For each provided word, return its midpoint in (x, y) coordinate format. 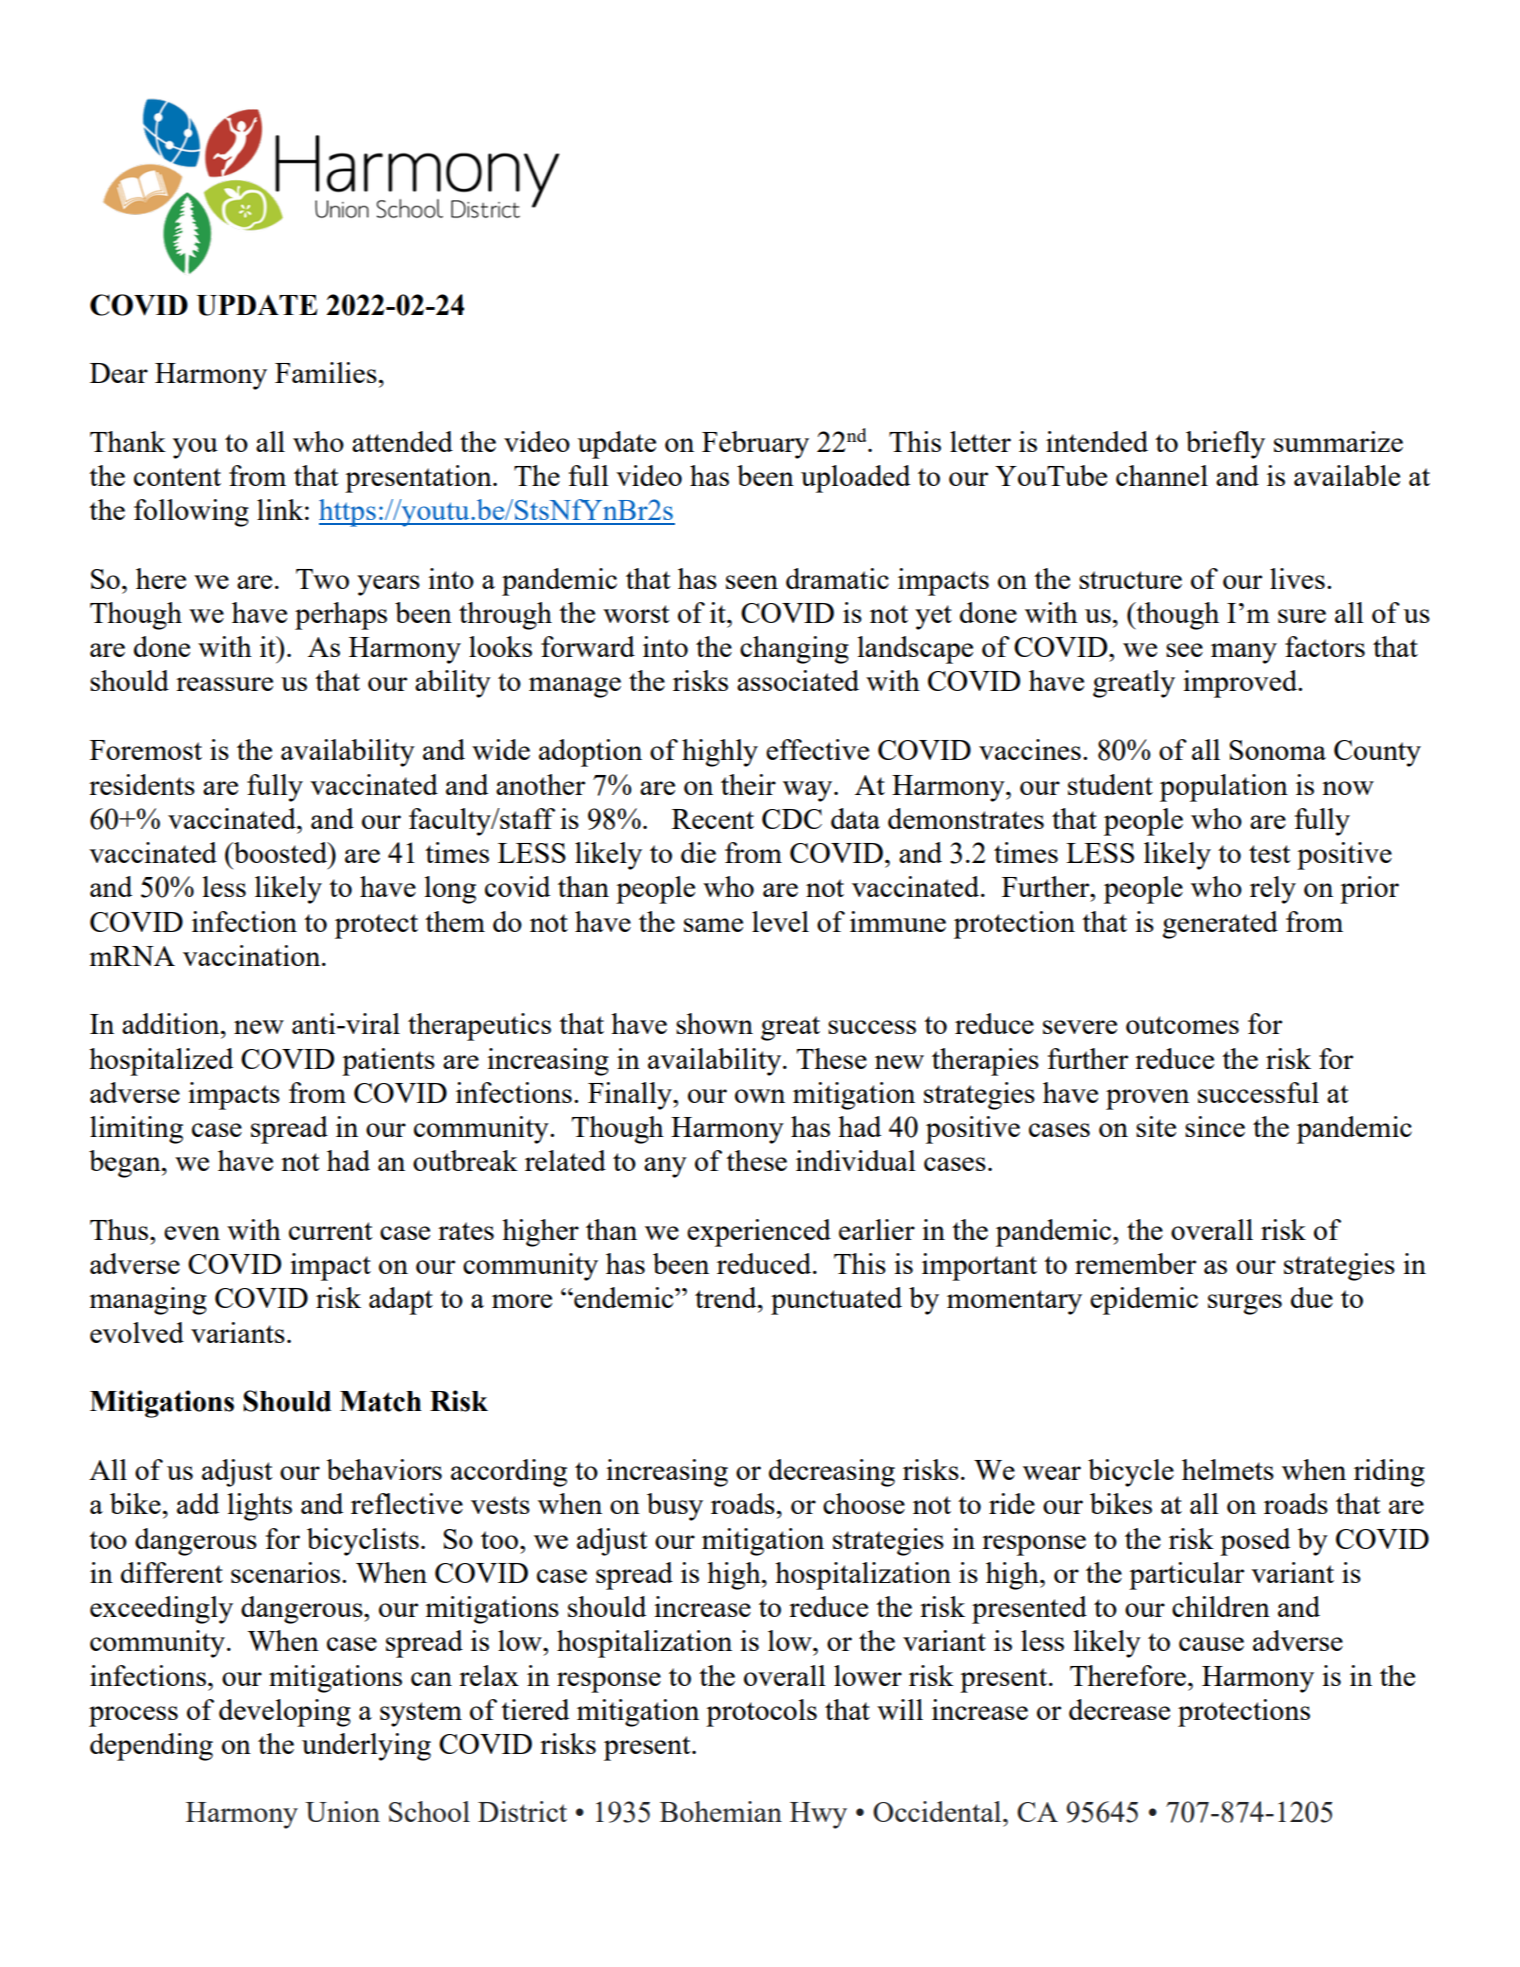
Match (381, 1401)
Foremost (146, 750)
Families (326, 372)
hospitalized (161, 1062)
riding (1389, 1473)
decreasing (832, 1473)
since (1215, 1126)
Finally (631, 1096)
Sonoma (1277, 750)
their (748, 784)
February (755, 445)
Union (342, 1811)
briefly (1225, 445)
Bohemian (721, 1811)
